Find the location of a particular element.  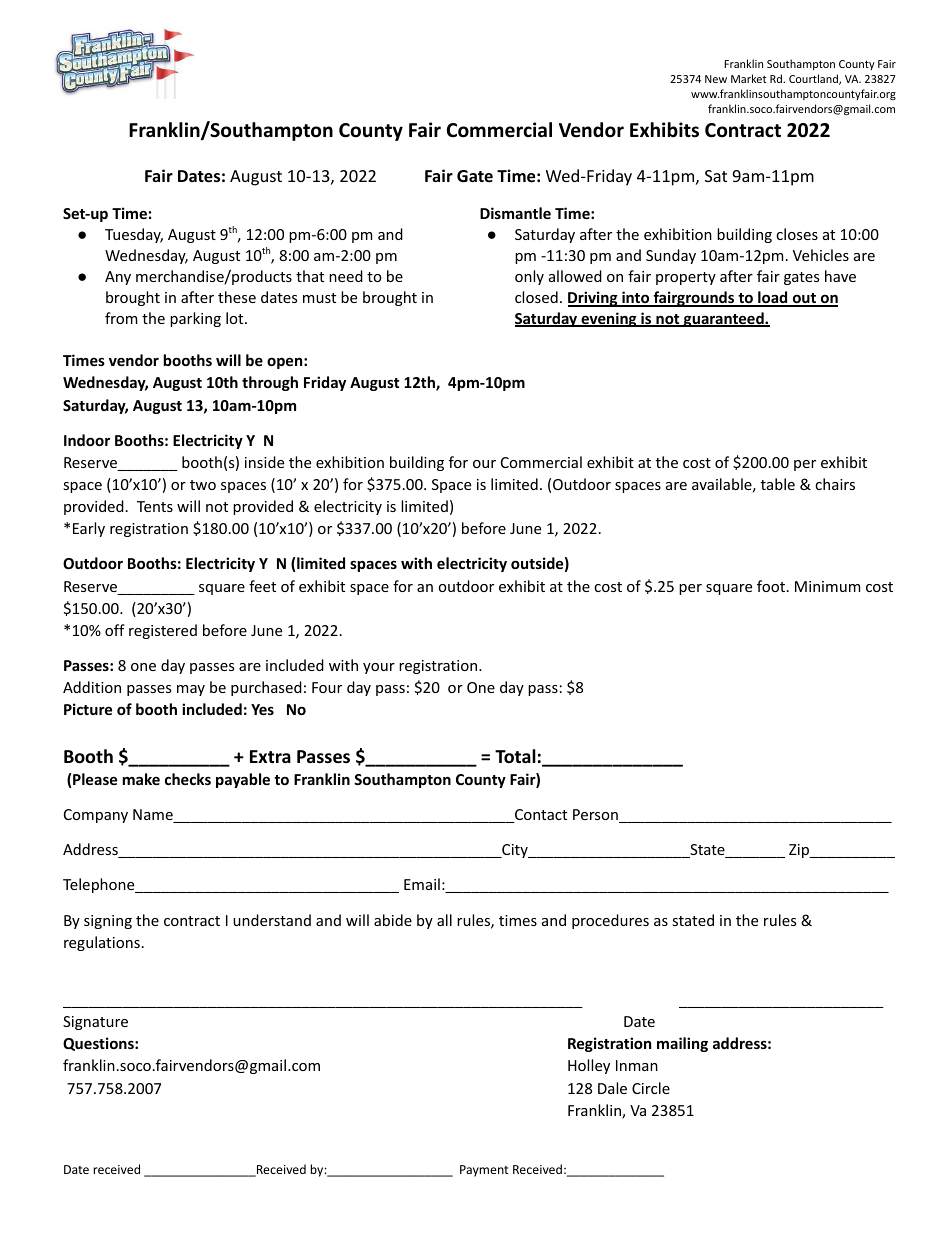

Payment is located at coordinates (484, 1171).
